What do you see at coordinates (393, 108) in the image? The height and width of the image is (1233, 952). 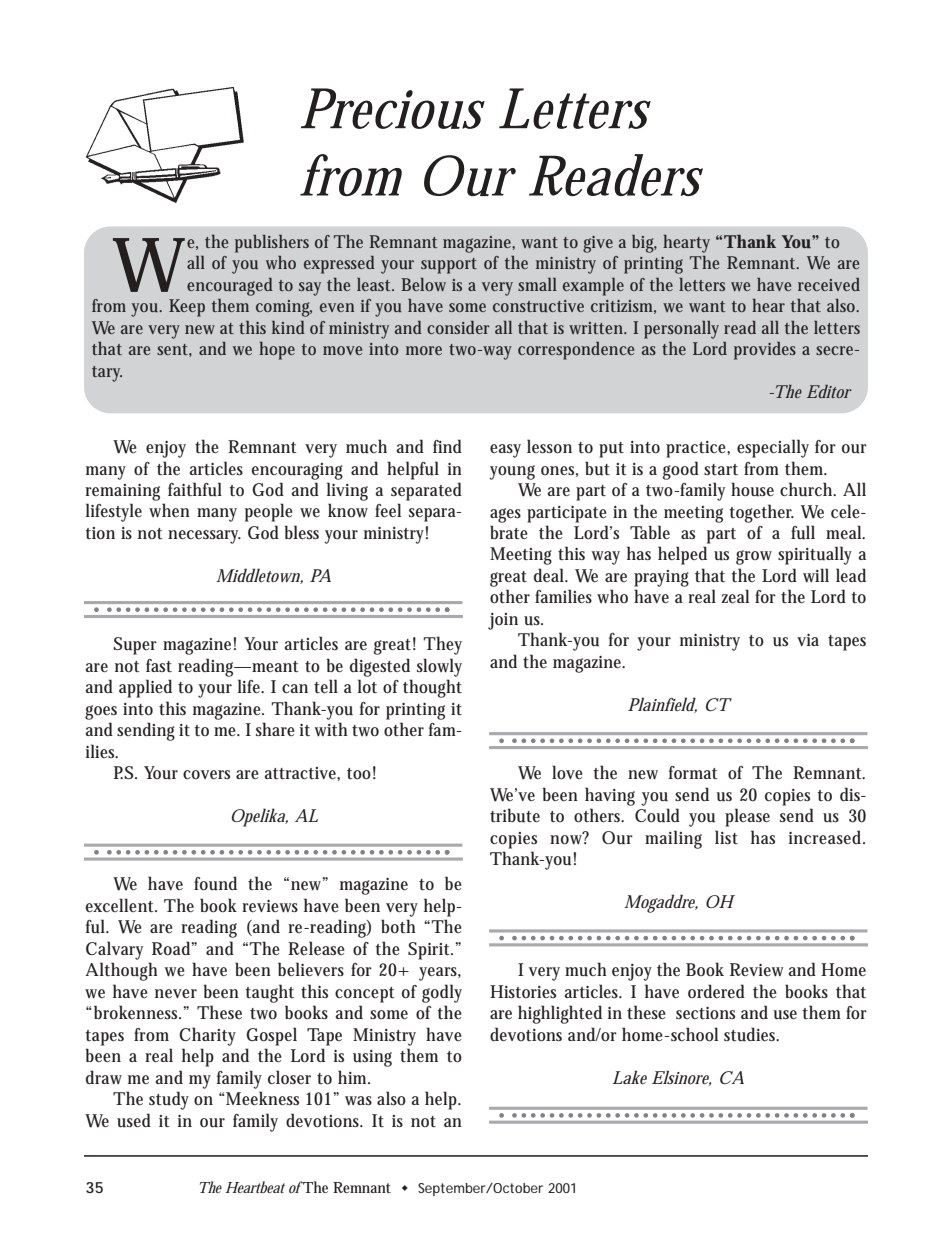 I see `Precious` at bounding box center [393, 108].
